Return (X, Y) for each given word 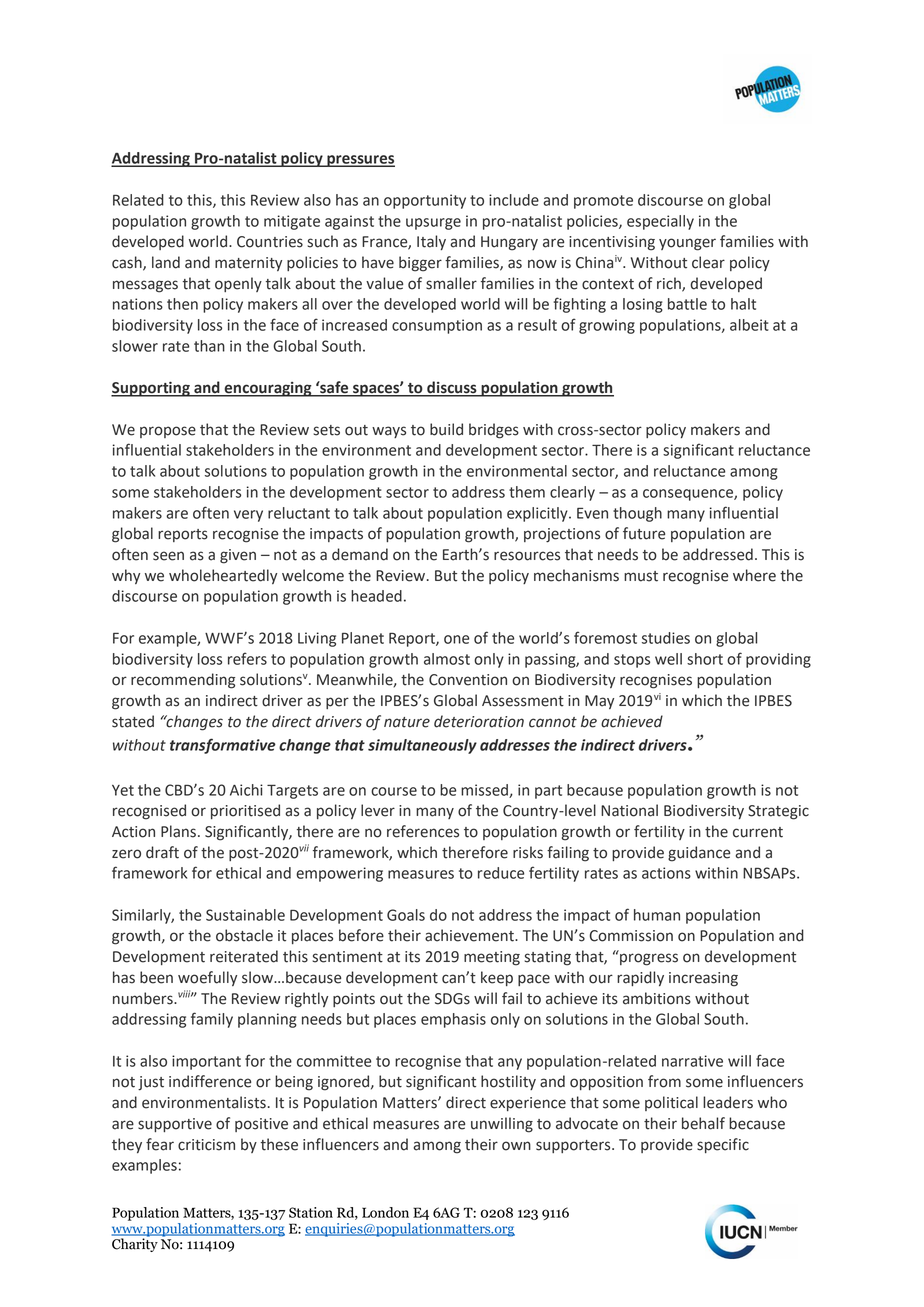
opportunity (425, 201)
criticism (206, 1145)
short (705, 659)
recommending (183, 681)
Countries (270, 242)
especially (660, 222)
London (385, 1212)
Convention (468, 680)
